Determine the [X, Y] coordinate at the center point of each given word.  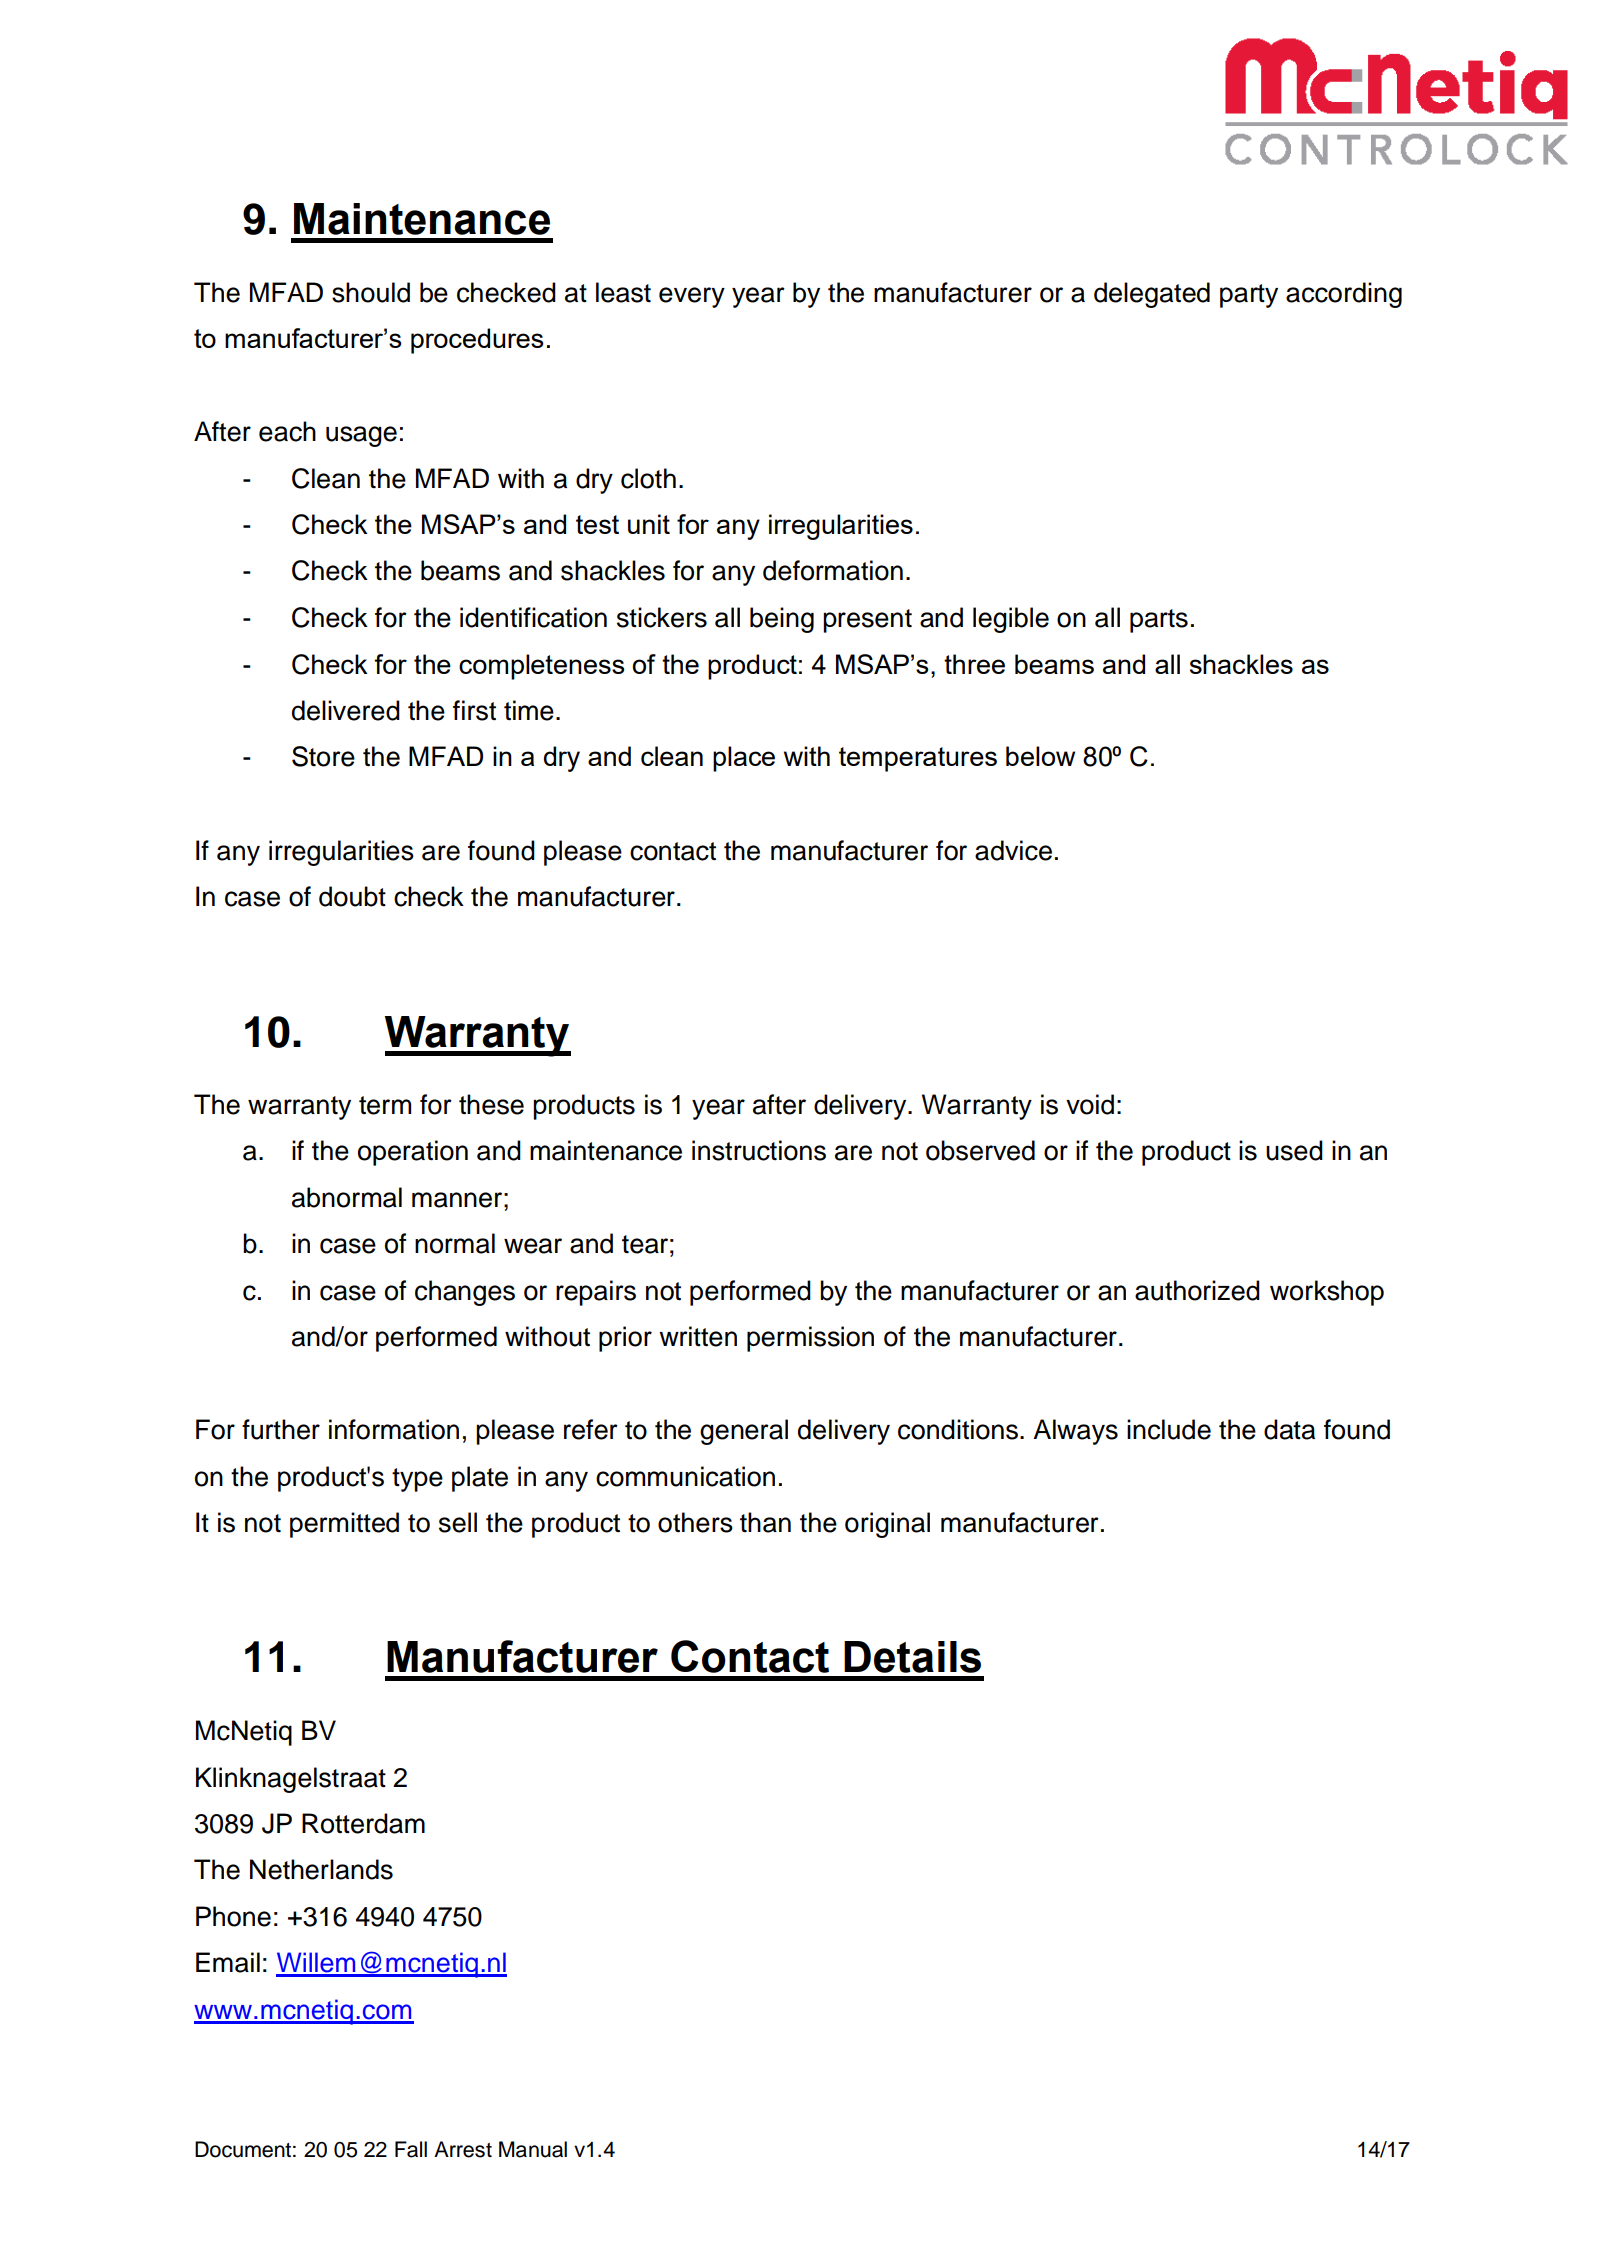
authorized [1197, 1290]
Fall [411, 2149]
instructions [759, 1150]
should [371, 292]
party [1249, 296]
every [692, 297]
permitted [344, 1525]
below [1040, 756]
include [1169, 1429]
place [744, 759]
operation [413, 1153]
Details [912, 1657]
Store [323, 756]
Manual [533, 2149]
